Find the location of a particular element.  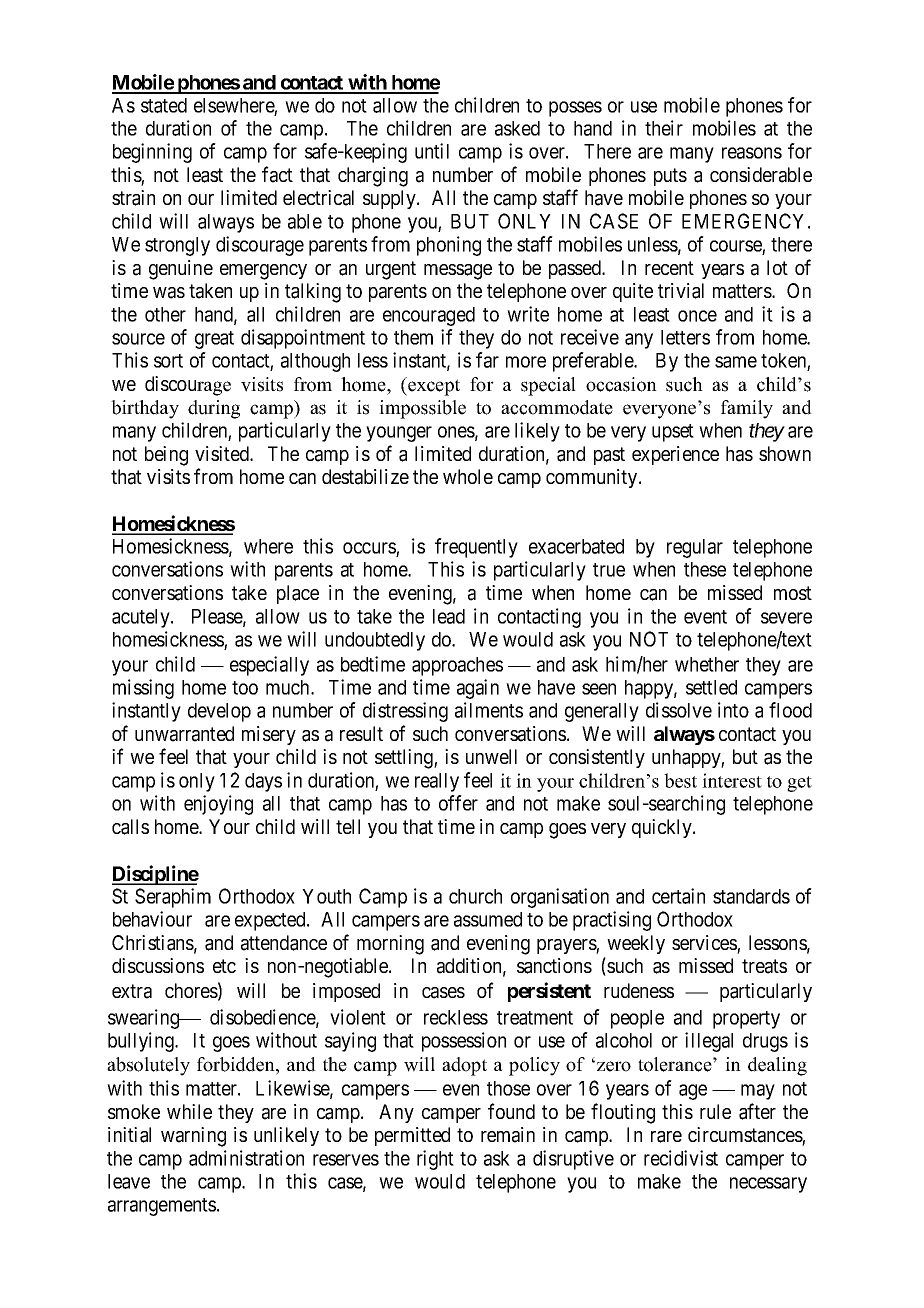

assumed is located at coordinates (488, 919).
